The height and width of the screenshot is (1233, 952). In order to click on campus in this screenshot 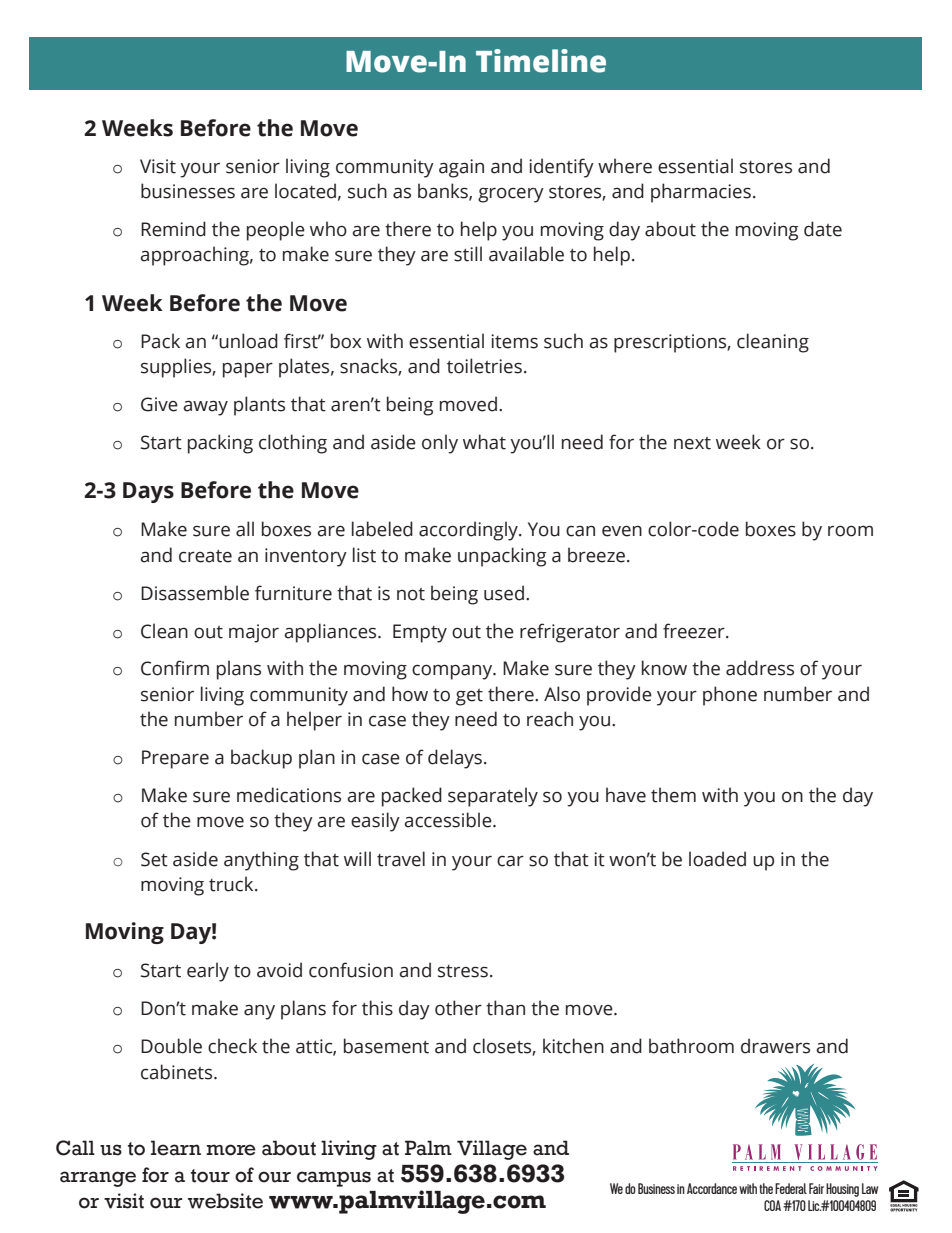, I will do `click(334, 1179)`.
